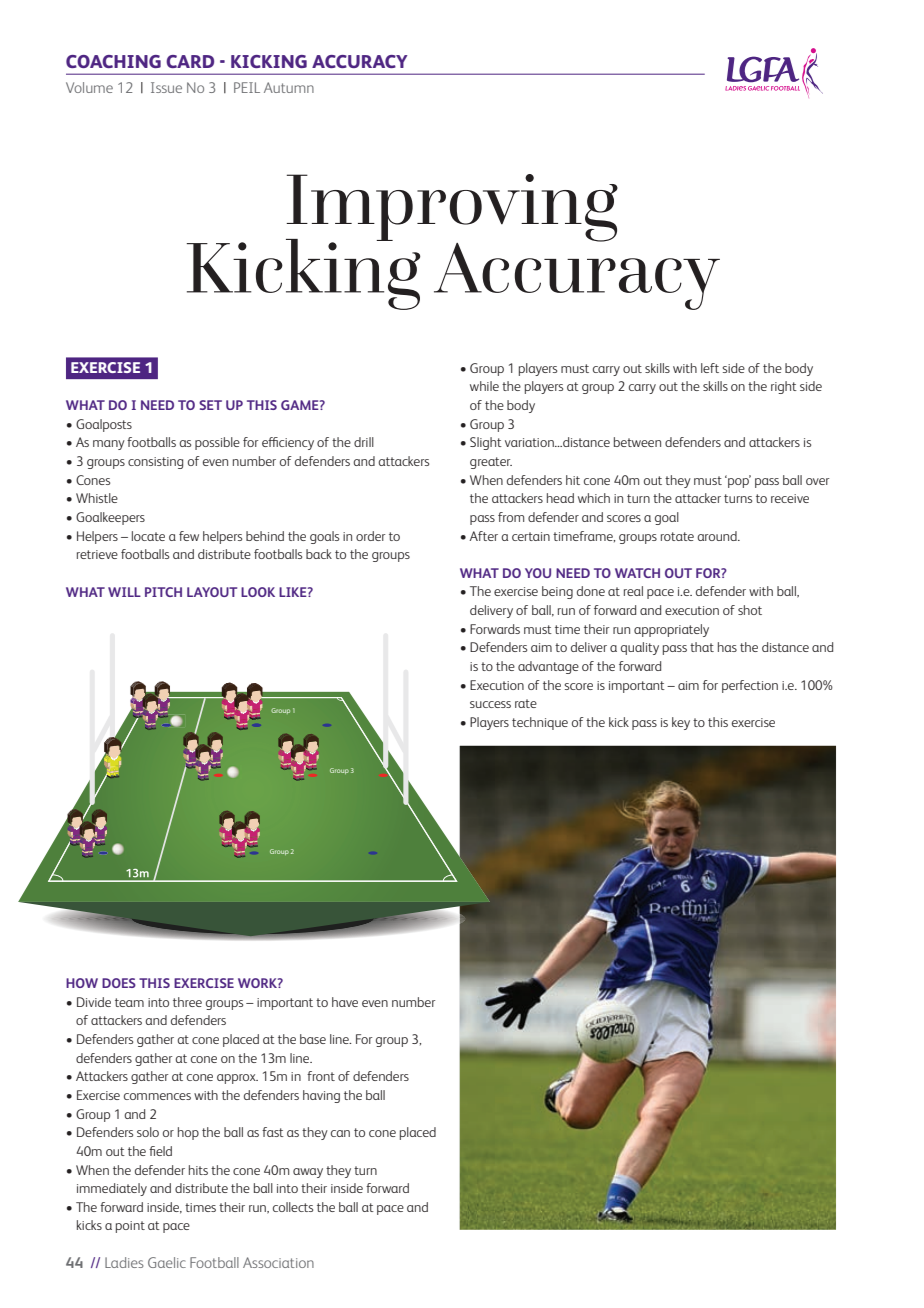 The width and height of the screenshot is (924, 1308). What do you see at coordinates (452, 209) in the screenshot?
I see `Improving` at bounding box center [452, 209].
